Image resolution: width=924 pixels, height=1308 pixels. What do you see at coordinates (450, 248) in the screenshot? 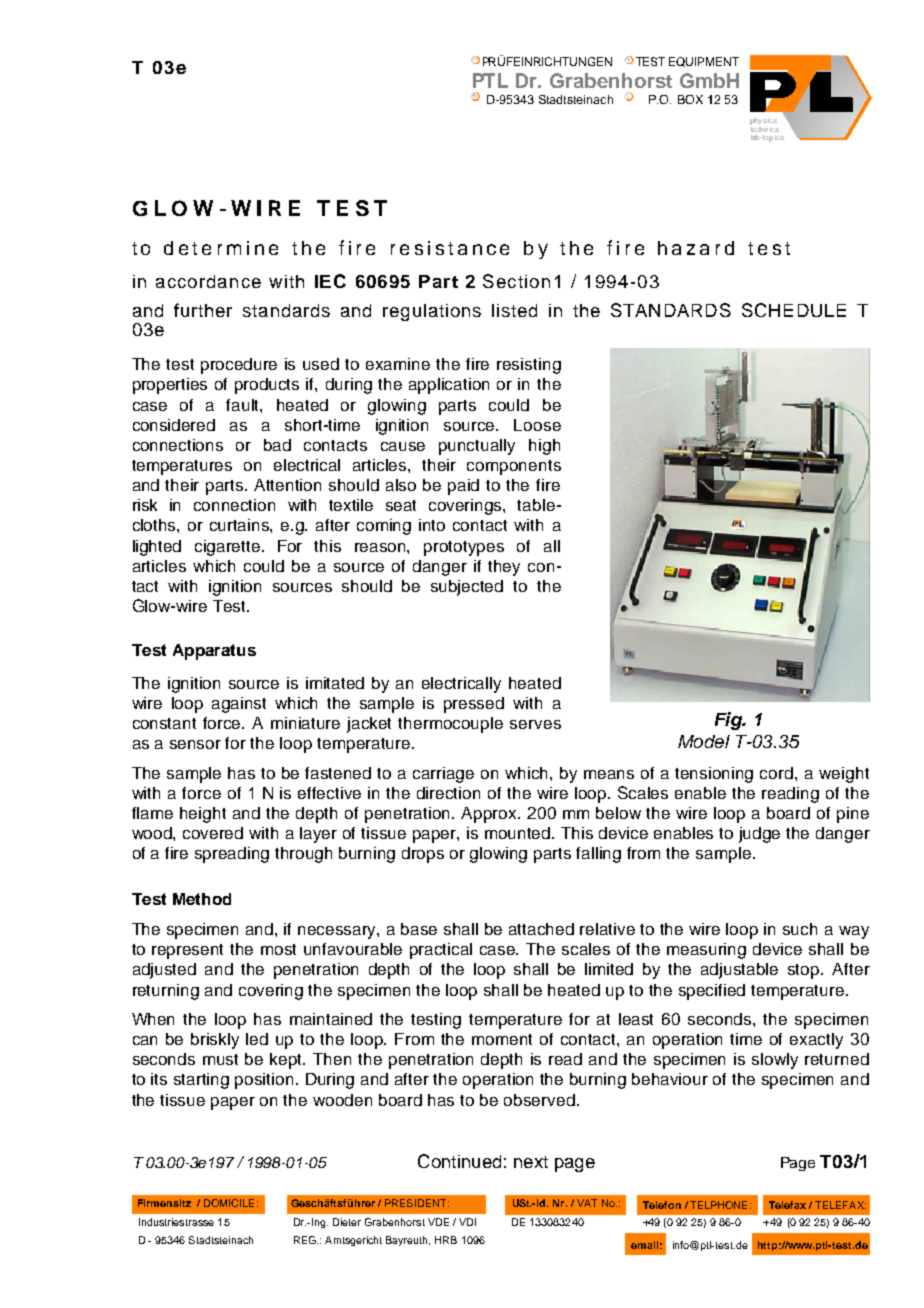
I see `resistance` at bounding box center [450, 248].
